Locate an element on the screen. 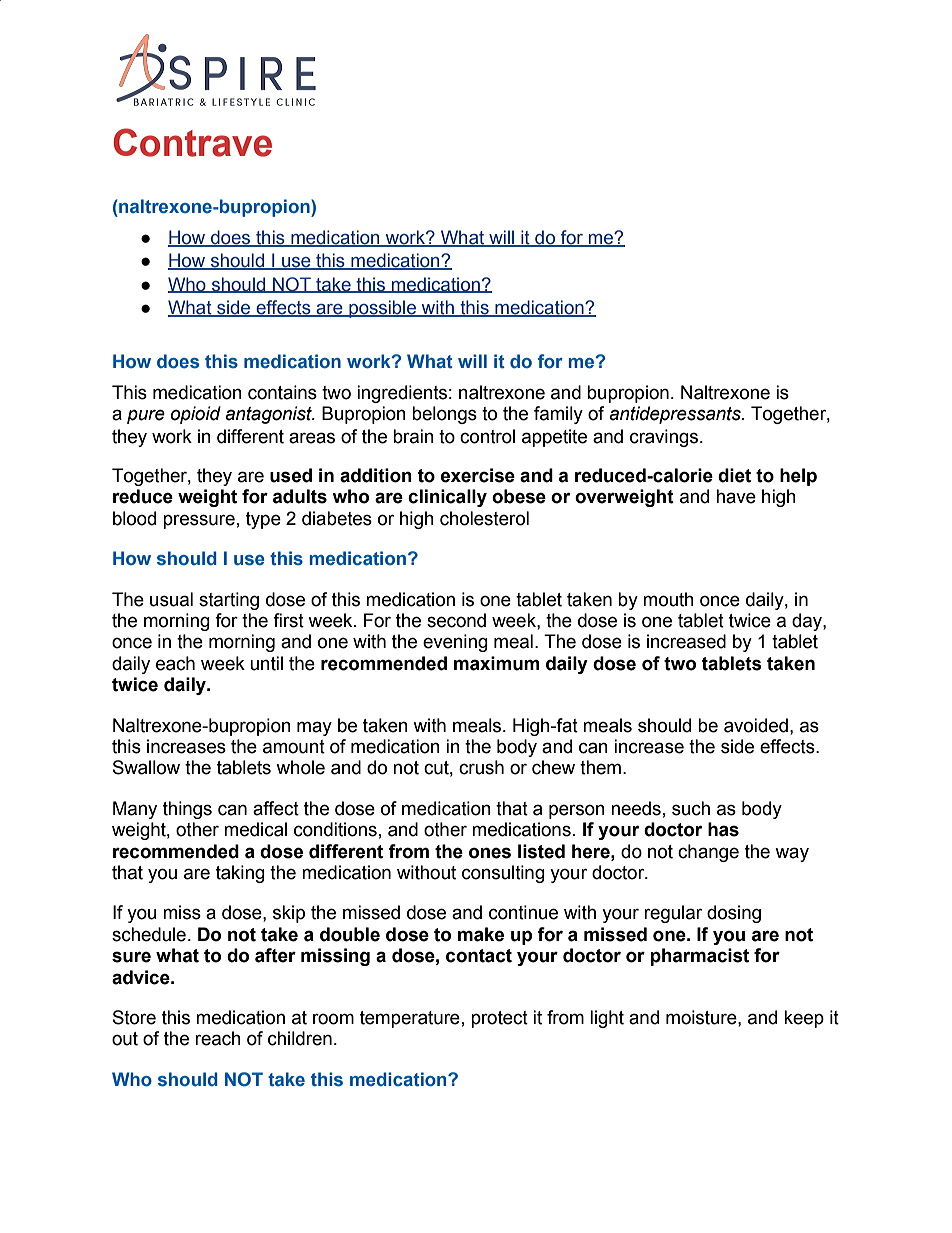 The image size is (952, 1233). second is located at coordinates (456, 620).
